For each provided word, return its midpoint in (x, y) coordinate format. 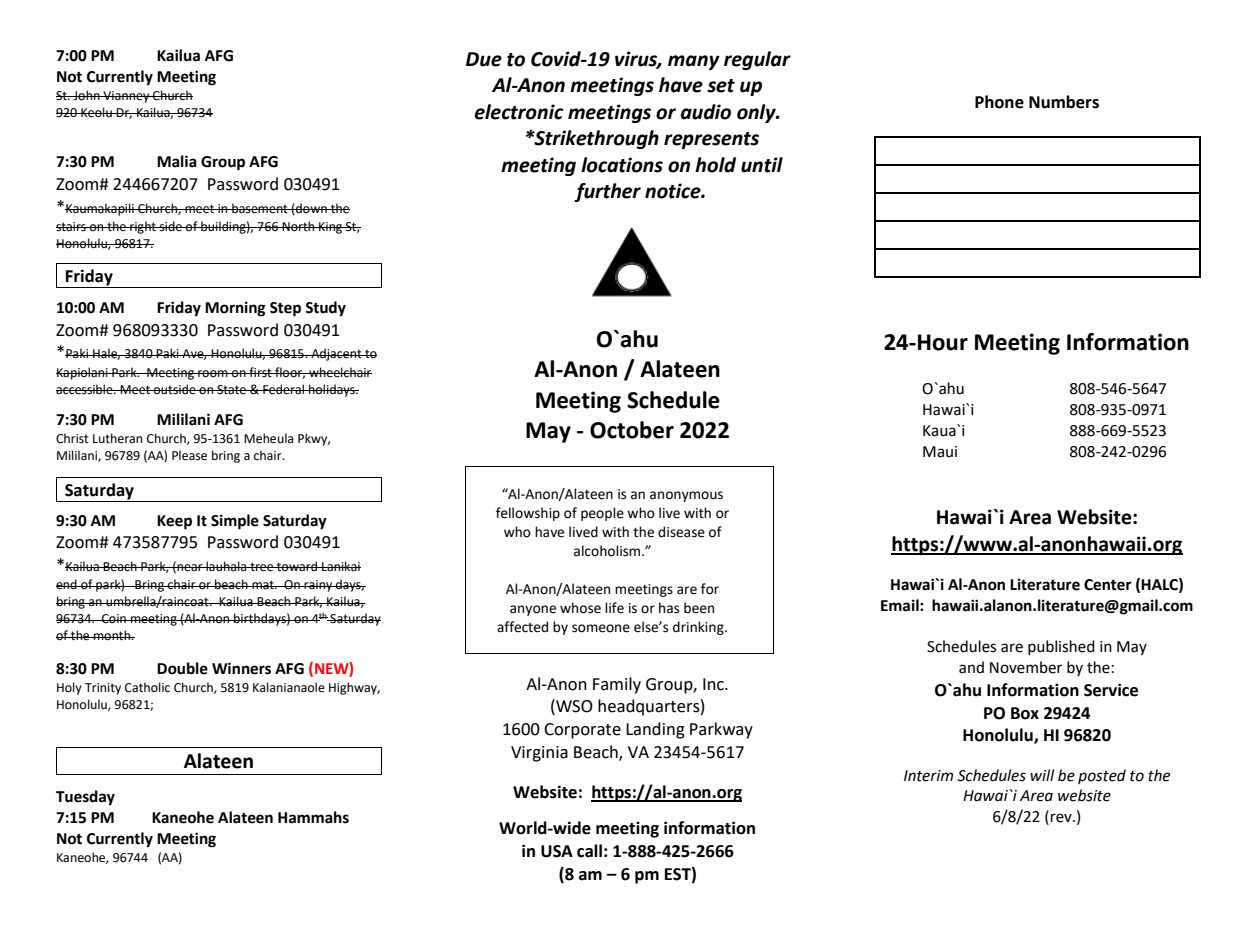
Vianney (126, 97)
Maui (940, 452)
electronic (519, 112)
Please (189, 455)
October (632, 430)
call (589, 851)
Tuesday (85, 798)
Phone (999, 102)
